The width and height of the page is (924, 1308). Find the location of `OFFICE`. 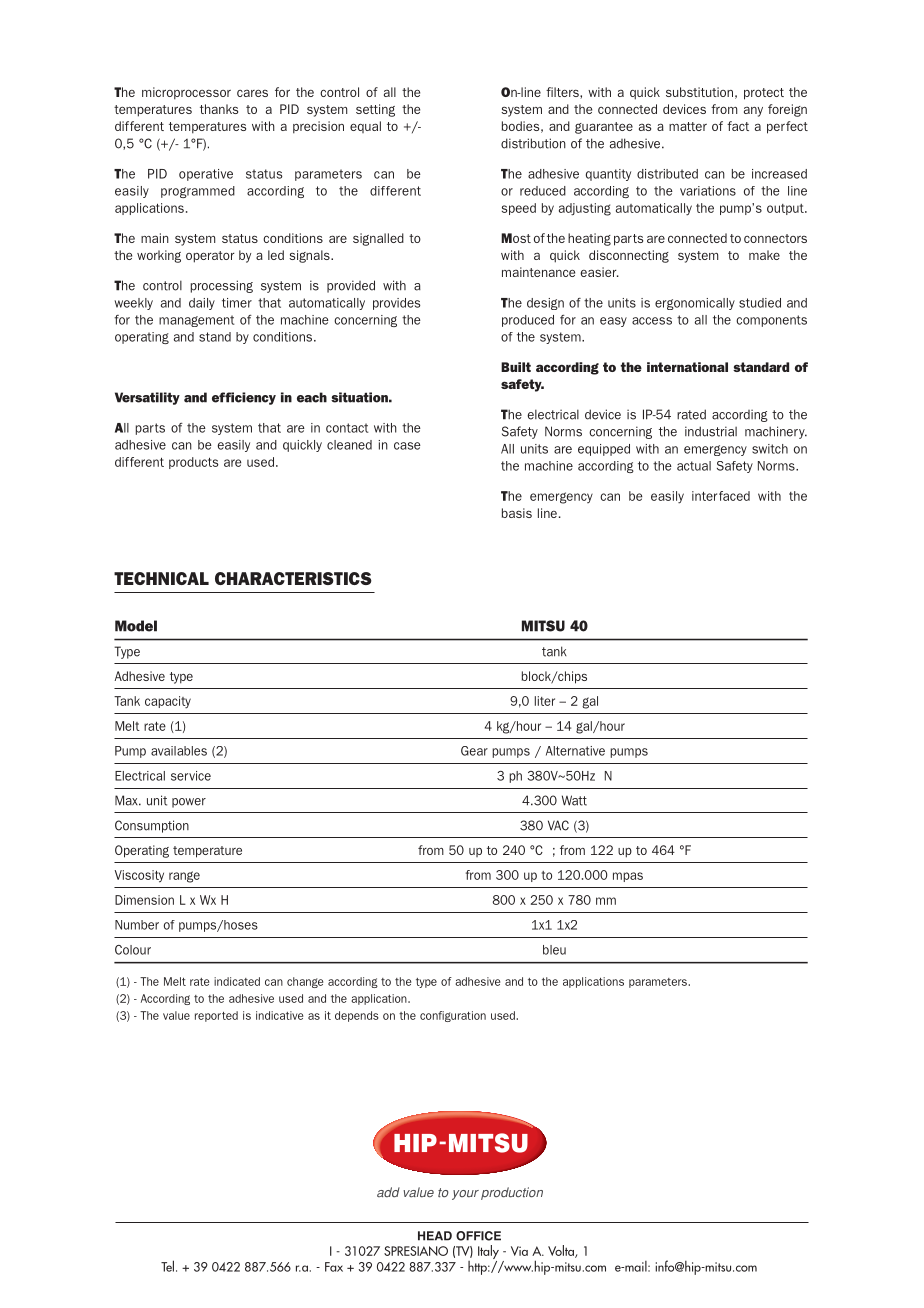

OFFICE is located at coordinates (478, 1236).
